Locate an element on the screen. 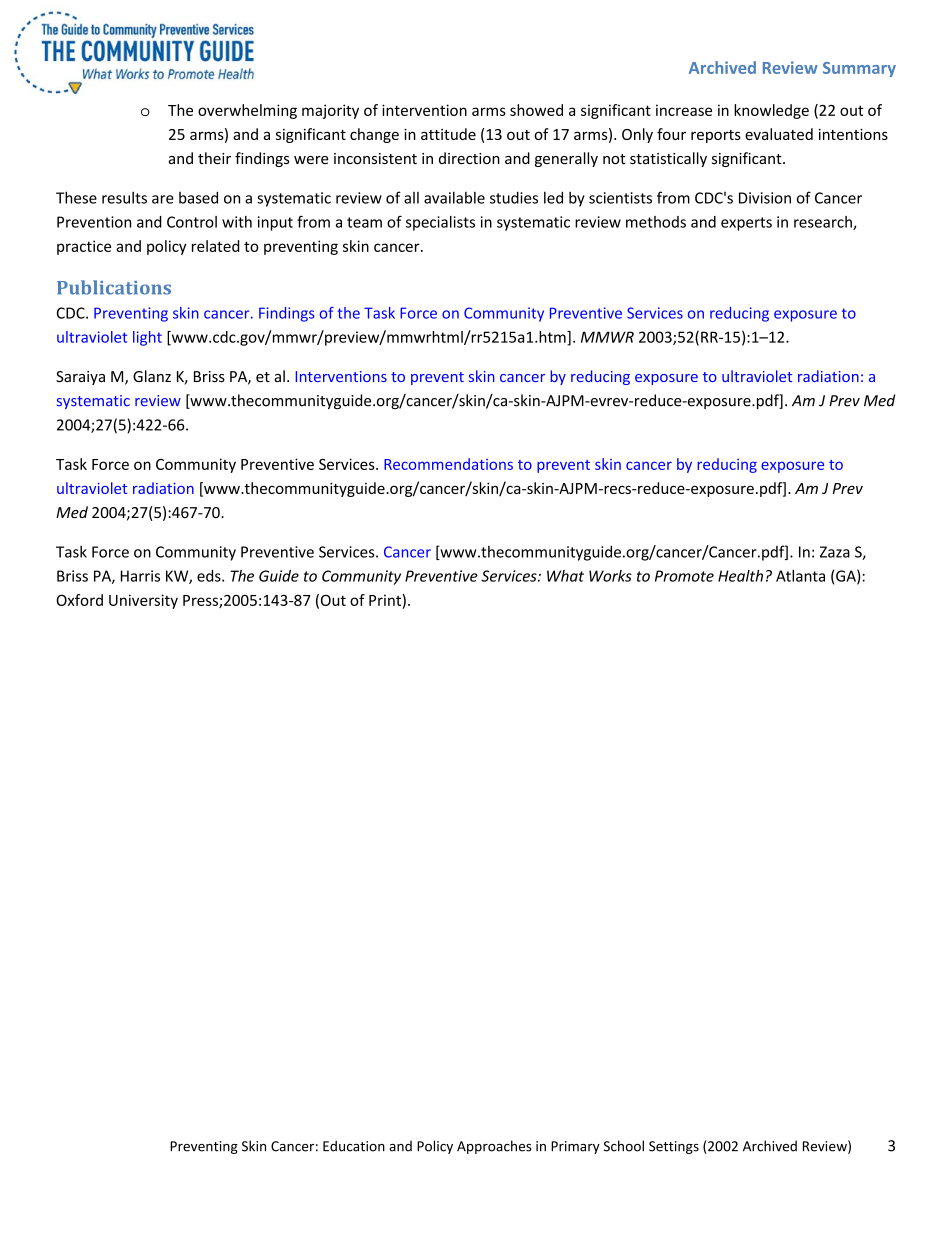  What is located at coordinates (565, 576).
